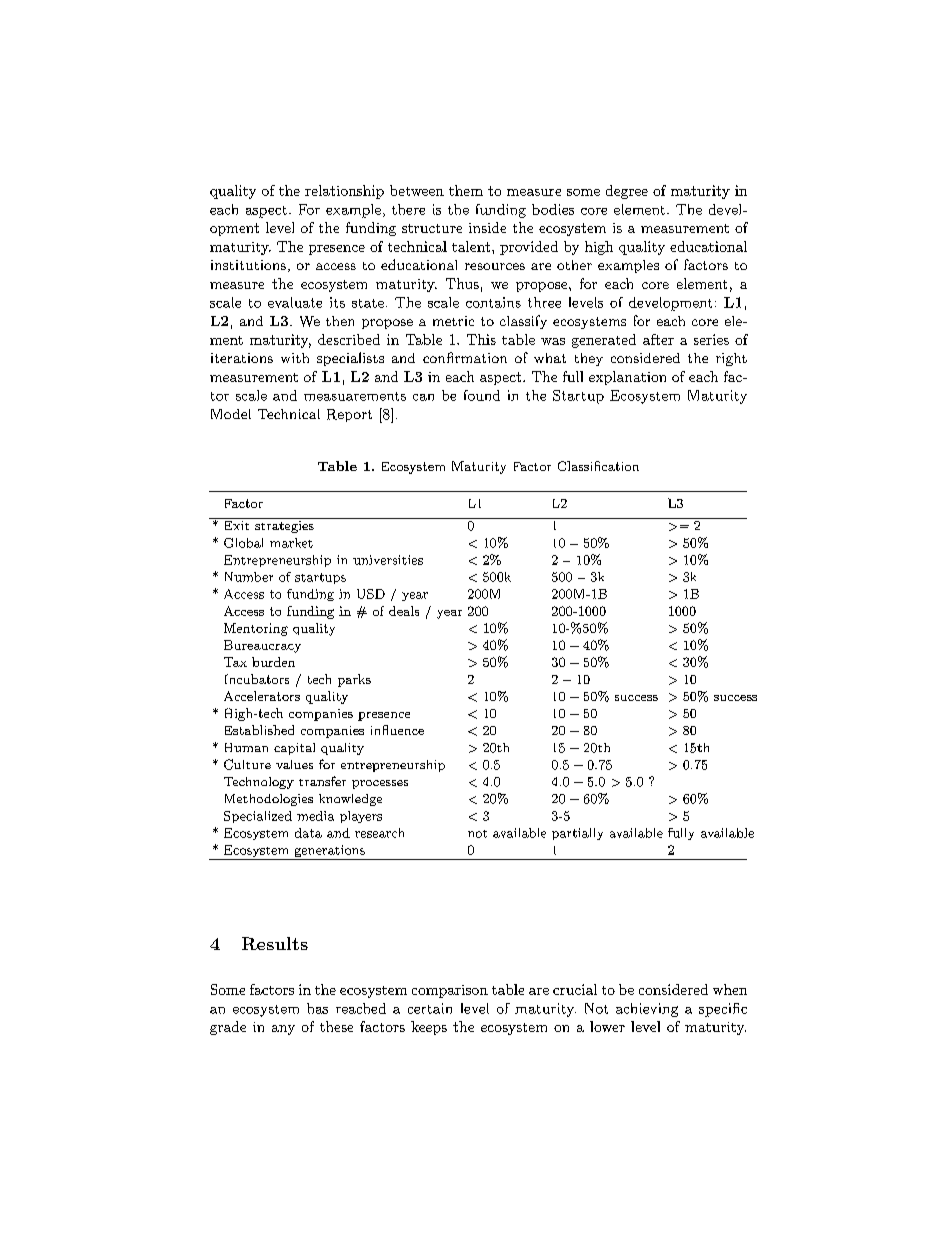 Image resolution: width=952 pixels, height=1233 pixels. I want to click on when, so click(730, 989).
